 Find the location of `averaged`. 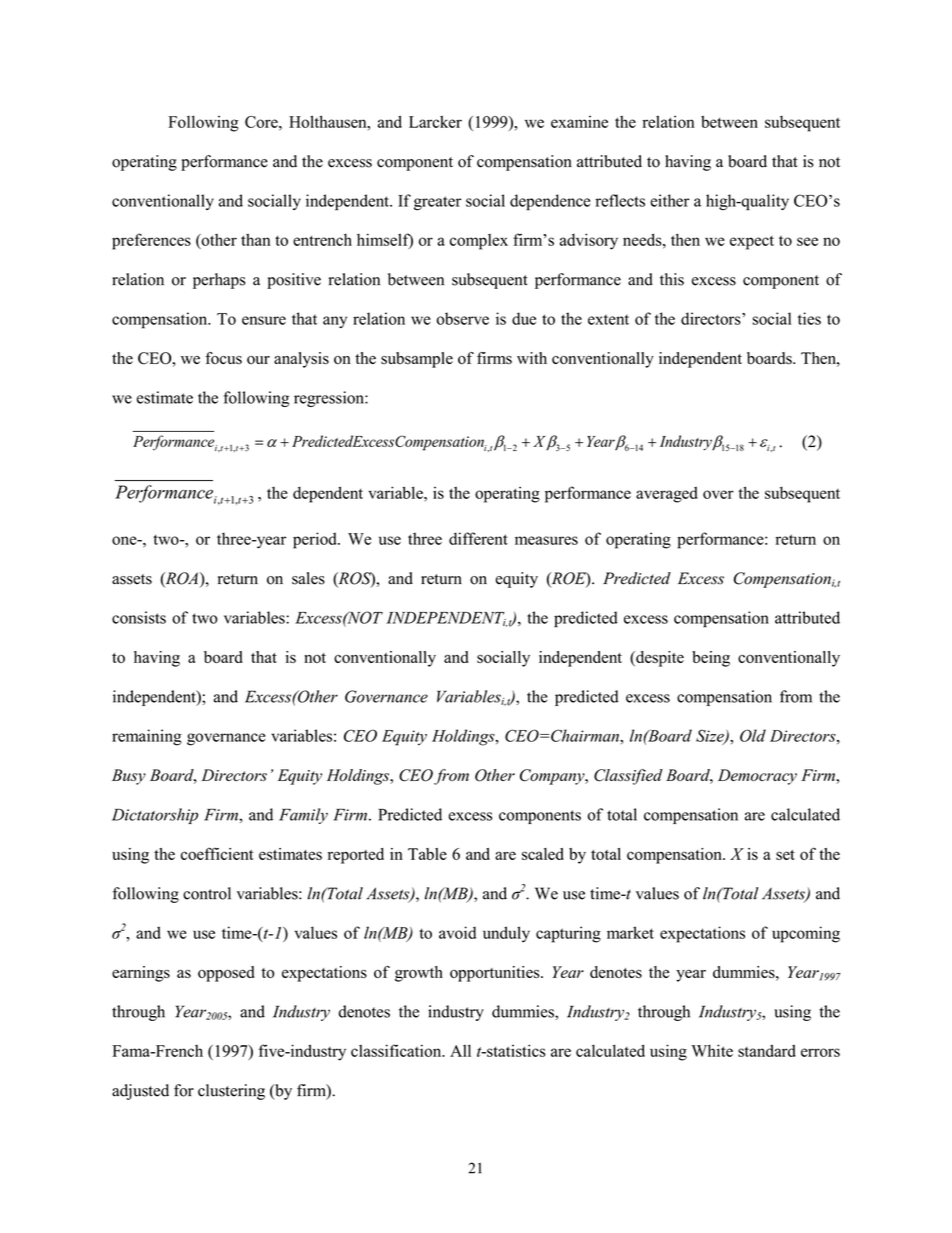

averaged is located at coordinates (667, 495).
